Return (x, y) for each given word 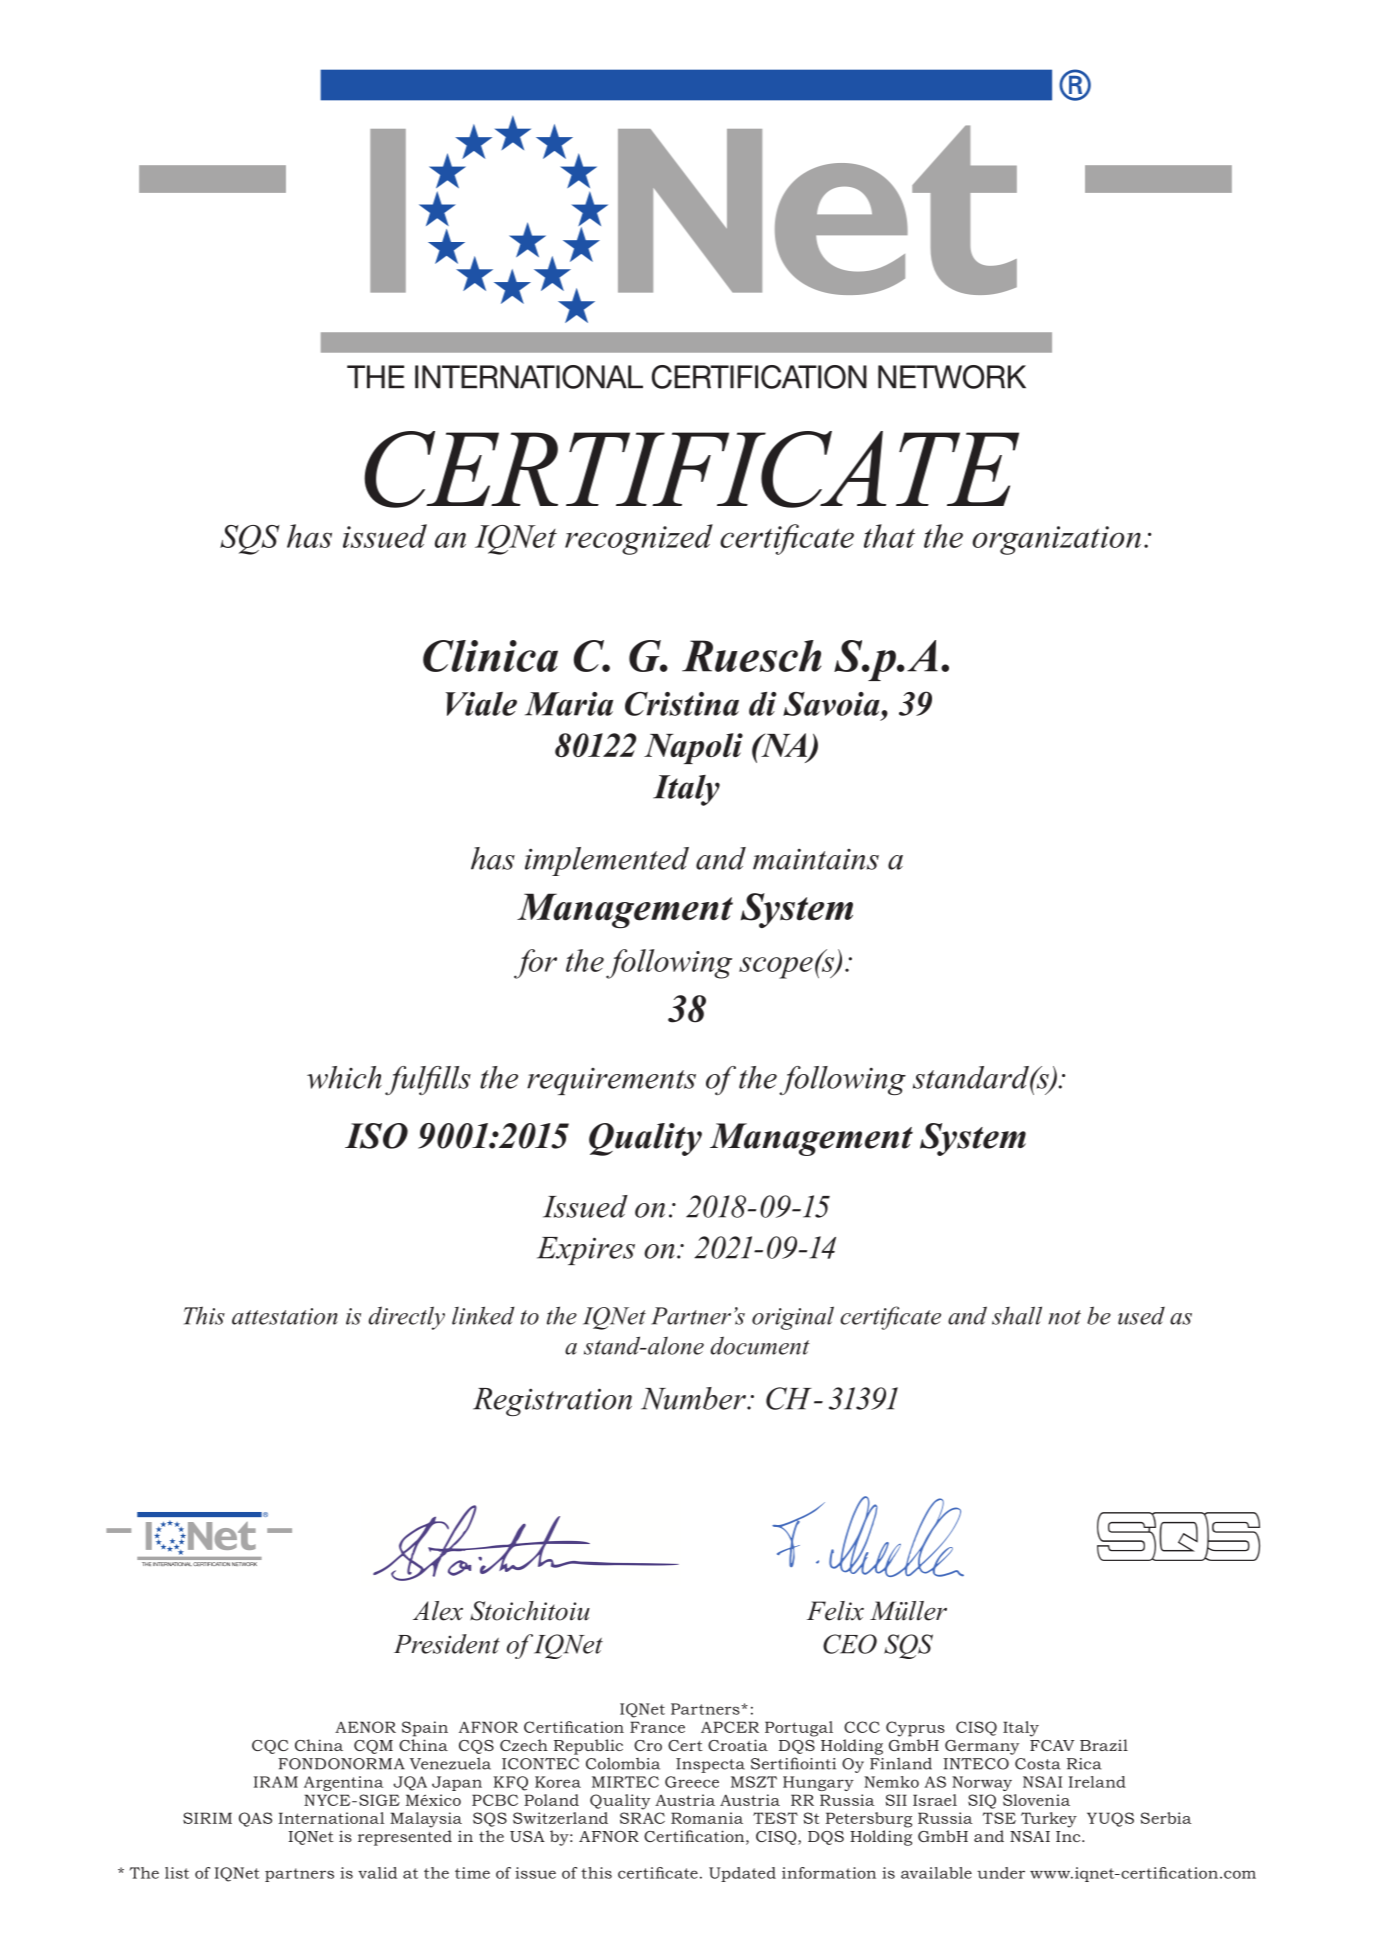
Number (694, 1398)
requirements (611, 1081)
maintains (816, 859)
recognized (639, 539)
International (331, 1818)
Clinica (490, 656)
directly (406, 1318)
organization (1056, 540)
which (344, 1077)
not (1064, 1317)
